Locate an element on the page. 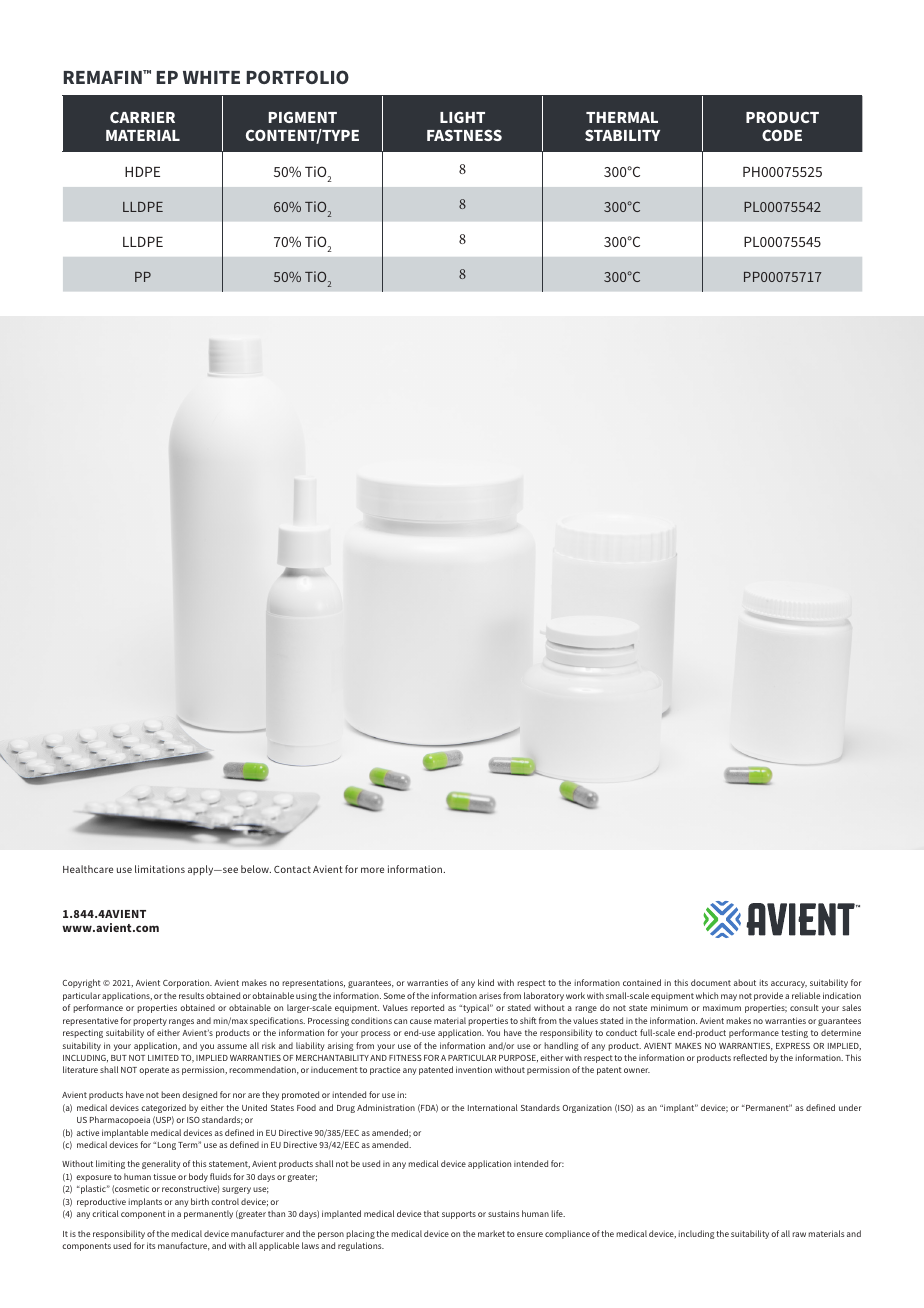 The width and height of the document is (924, 1308). about is located at coordinates (745, 982).
